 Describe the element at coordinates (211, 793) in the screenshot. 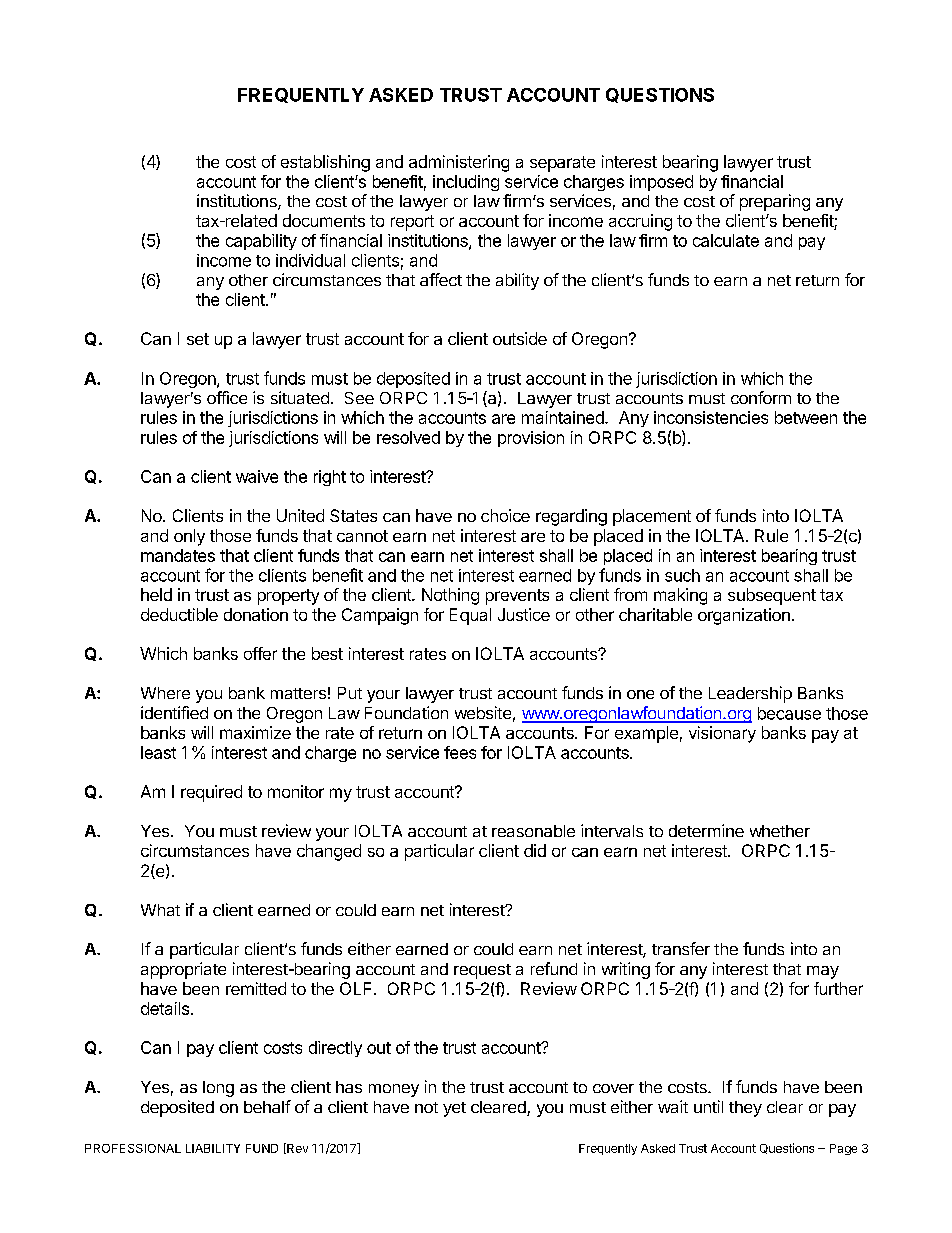

I see `required` at that location.
